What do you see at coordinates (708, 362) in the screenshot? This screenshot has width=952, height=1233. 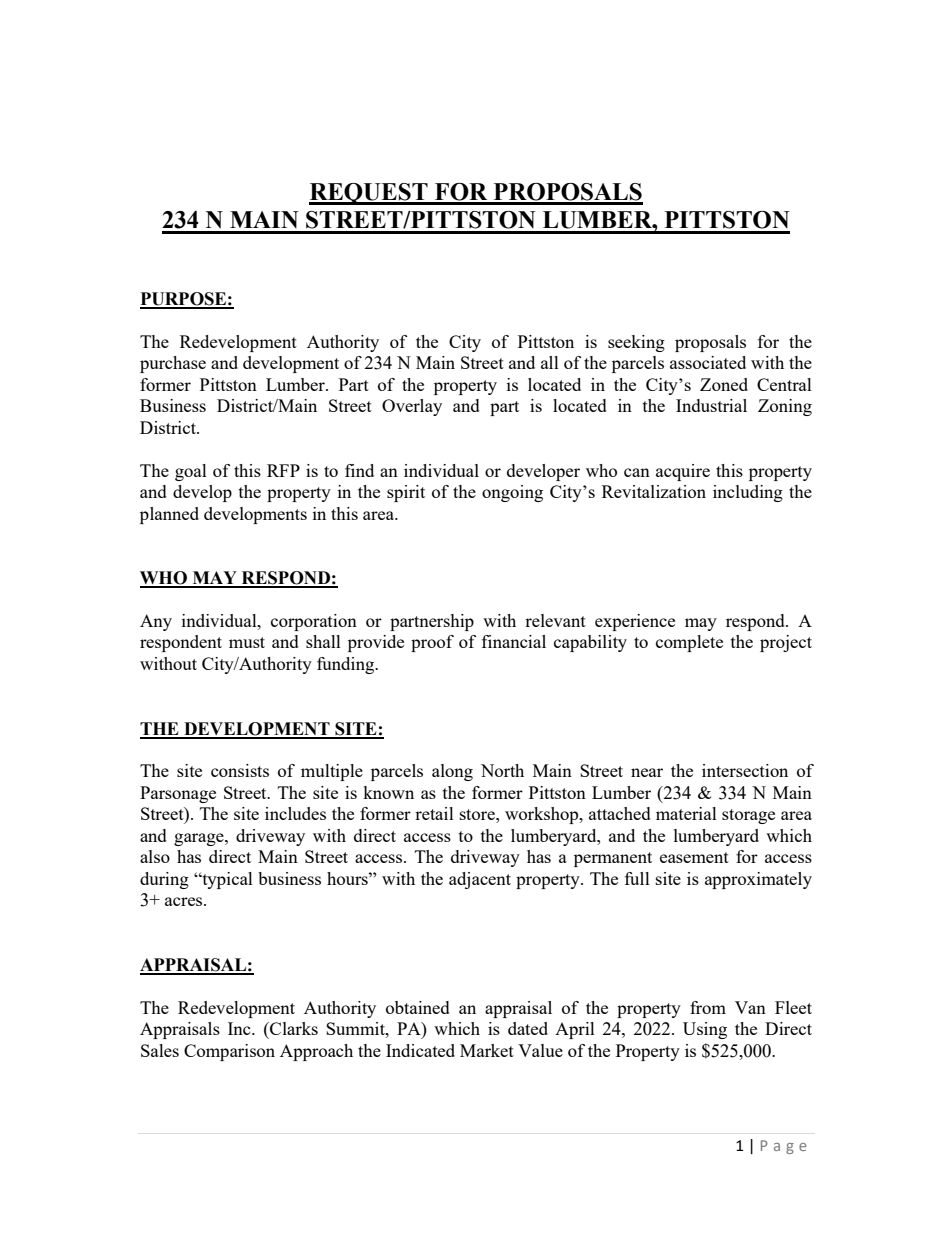 I see `associated` at bounding box center [708, 362].
